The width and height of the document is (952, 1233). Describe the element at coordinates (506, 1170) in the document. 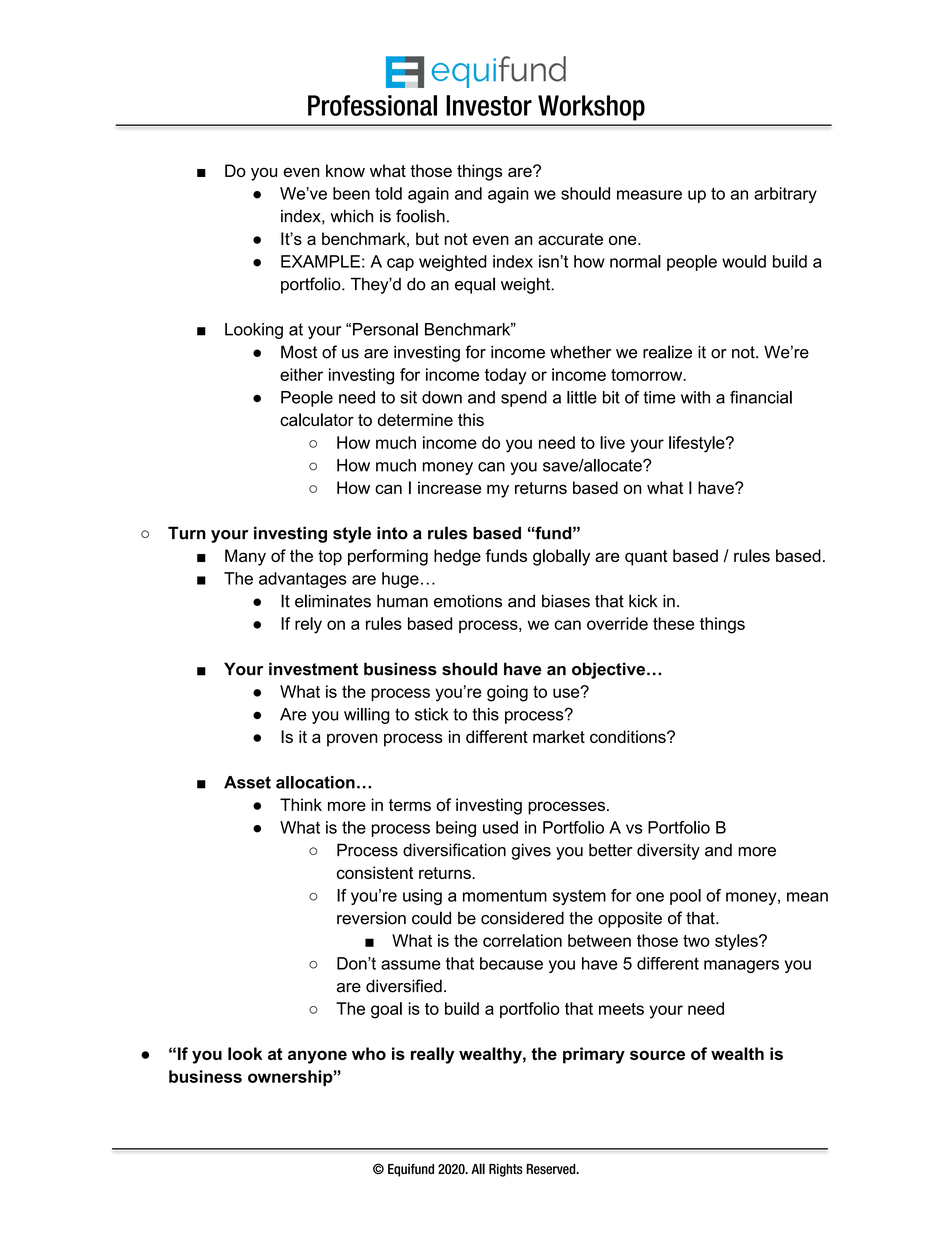

I see `Rights` at that location.
